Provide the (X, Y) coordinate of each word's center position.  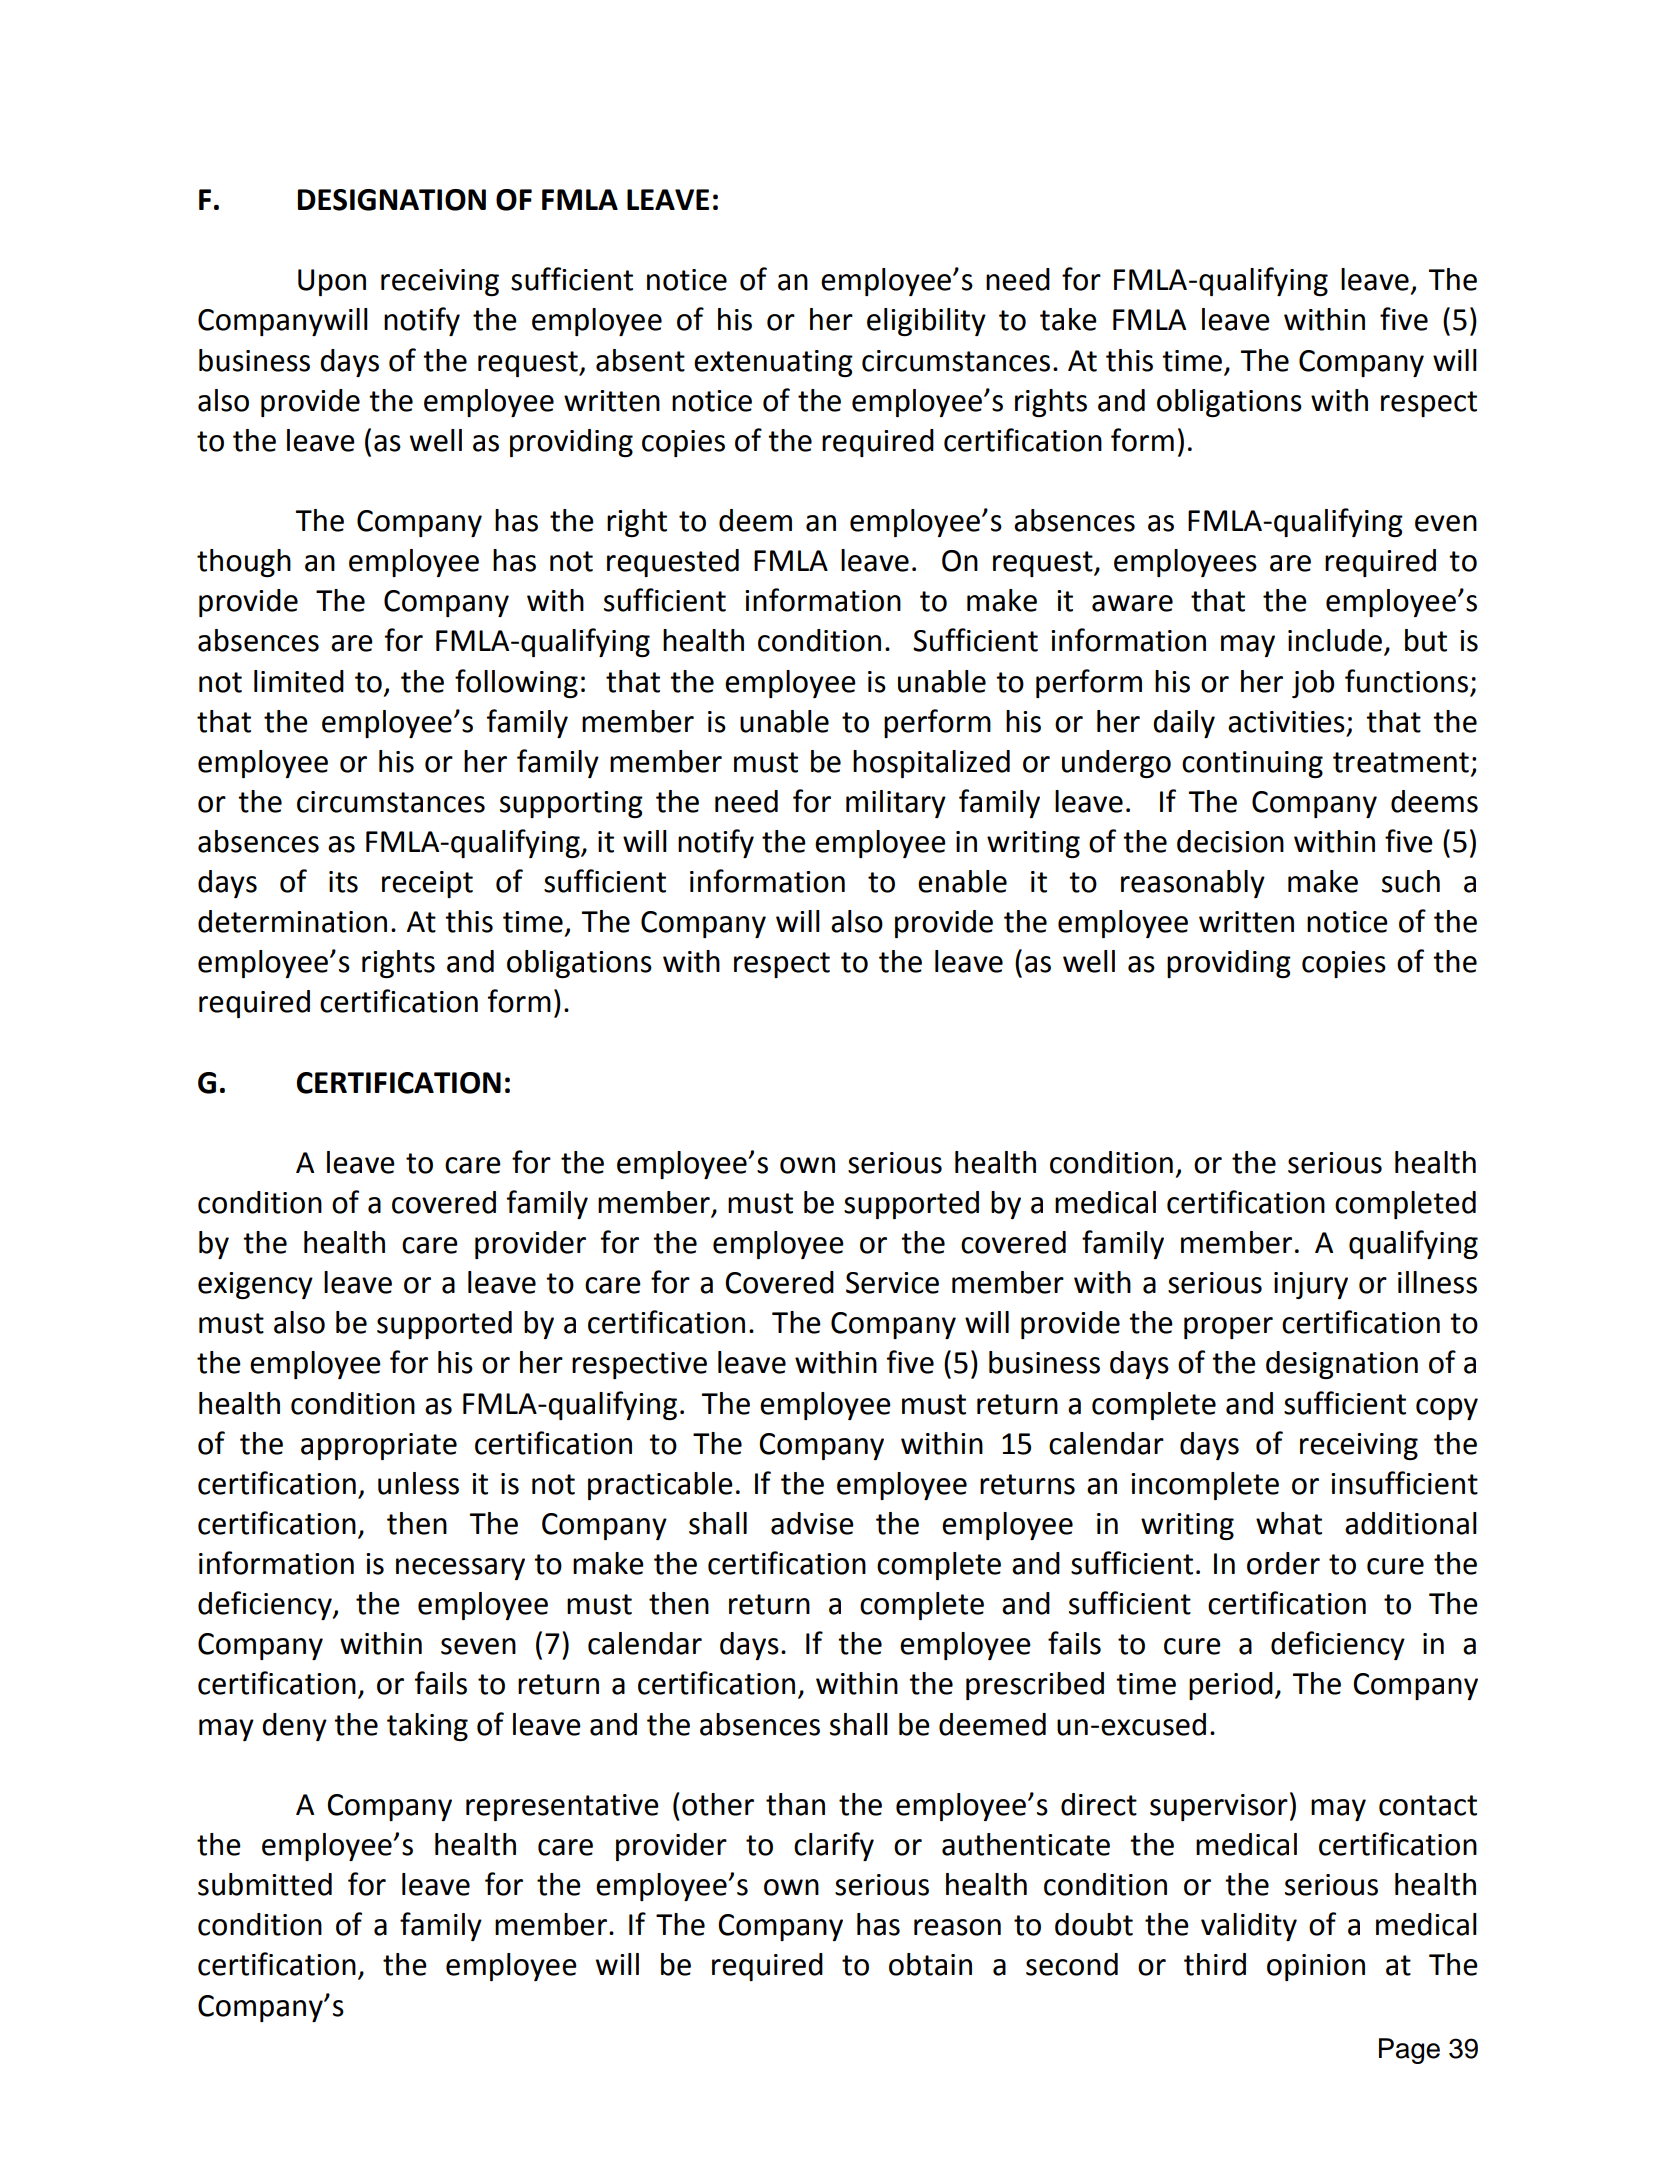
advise (812, 1523)
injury (1311, 1285)
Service (892, 1283)
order (1283, 1563)
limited (299, 681)
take (1068, 319)
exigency (255, 1285)
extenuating (773, 363)
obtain (930, 1964)
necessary (460, 1569)
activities (1286, 722)
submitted (265, 1884)
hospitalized (931, 764)
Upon (332, 282)
